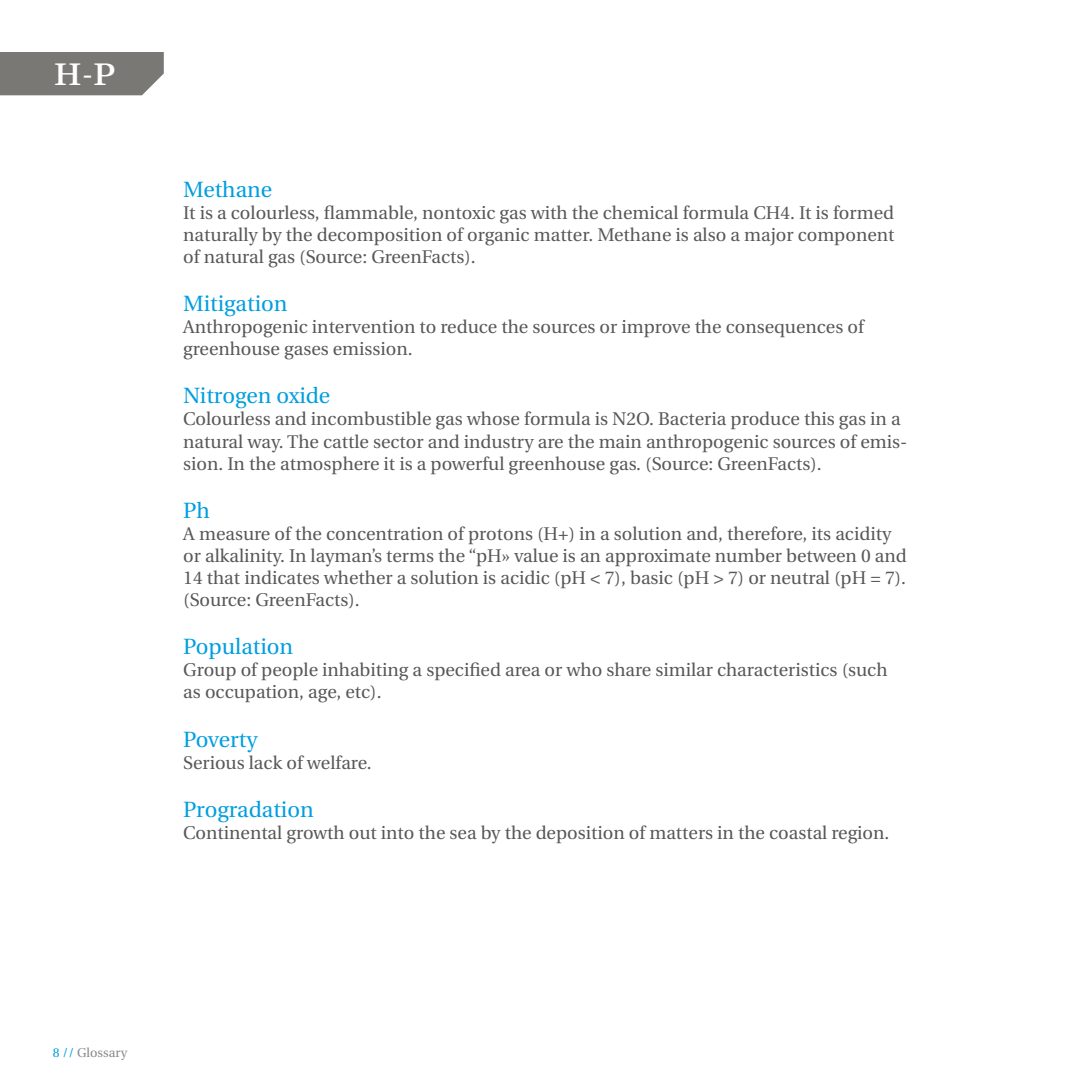 This screenshot has height=1092, width=1092. What do you see at coordinates (498, 237) in the screenshot?
I see `organic` at bounding box center [498, 237].
